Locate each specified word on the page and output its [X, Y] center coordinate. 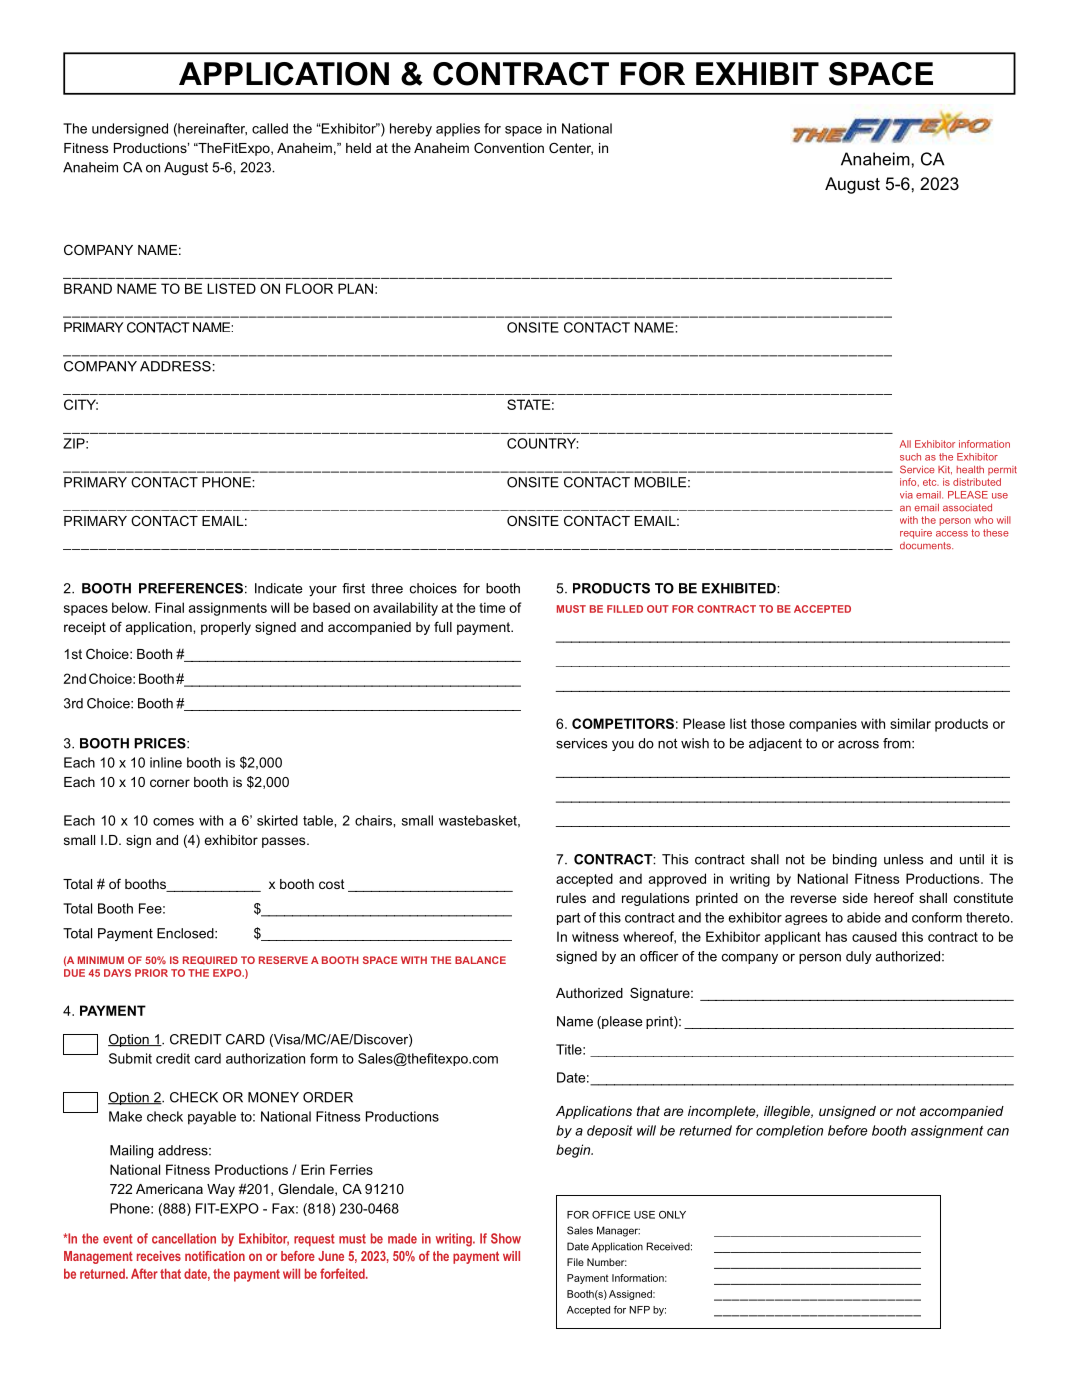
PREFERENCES [191, 588]
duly [859, 957]
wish [695, 743]
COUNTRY [542, 443]
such [910, 457]
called [270, 128]
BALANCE [480, 960]
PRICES [161, 743]
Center [571, 148]
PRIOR [151, 973]
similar [910, 723]
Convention [509, 147]
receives [159, 1256]
